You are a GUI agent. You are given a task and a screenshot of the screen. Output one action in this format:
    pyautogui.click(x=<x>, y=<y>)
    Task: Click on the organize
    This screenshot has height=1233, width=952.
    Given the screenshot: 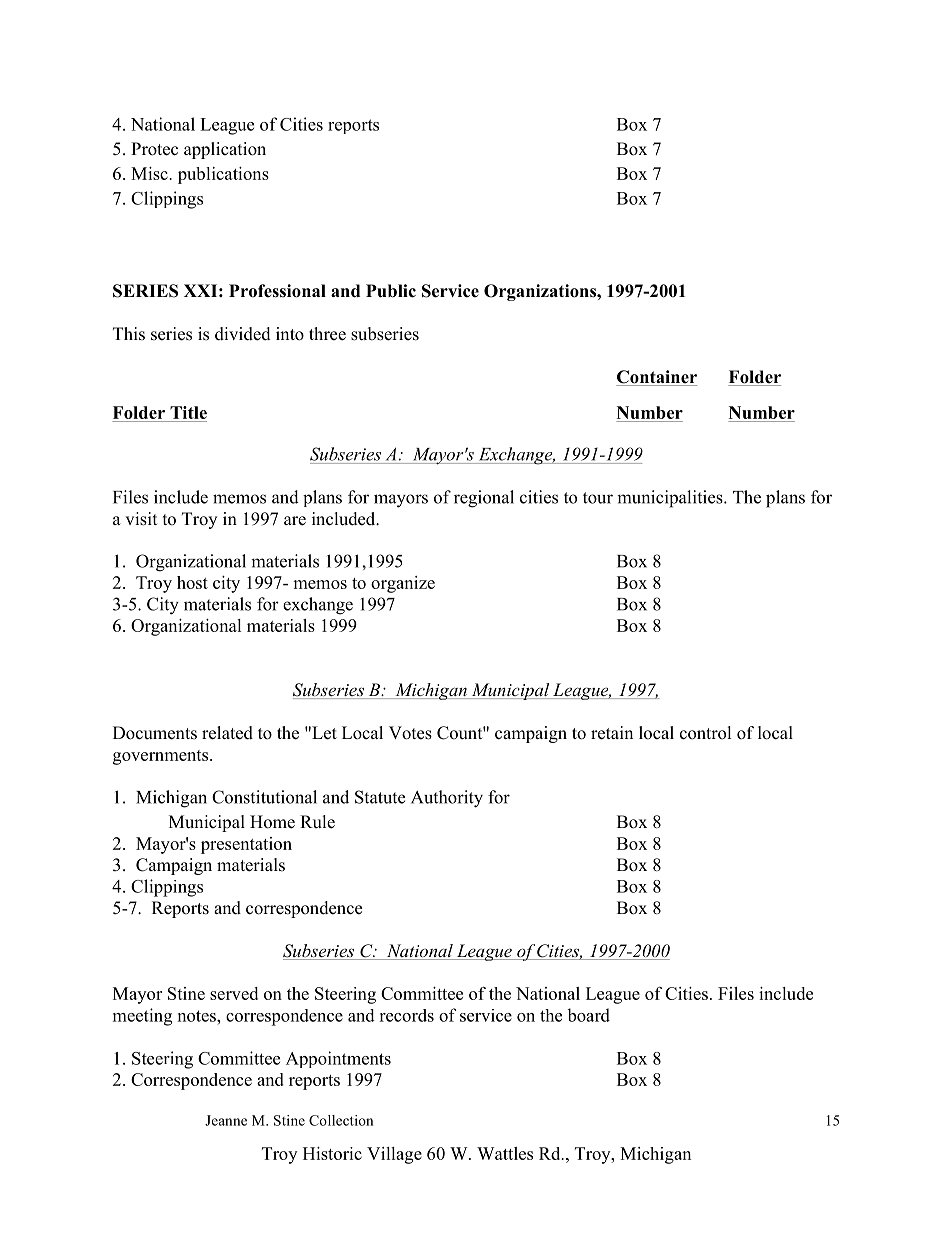 What is the action you would take?
    pyautogui.click(x=403, y=584)
